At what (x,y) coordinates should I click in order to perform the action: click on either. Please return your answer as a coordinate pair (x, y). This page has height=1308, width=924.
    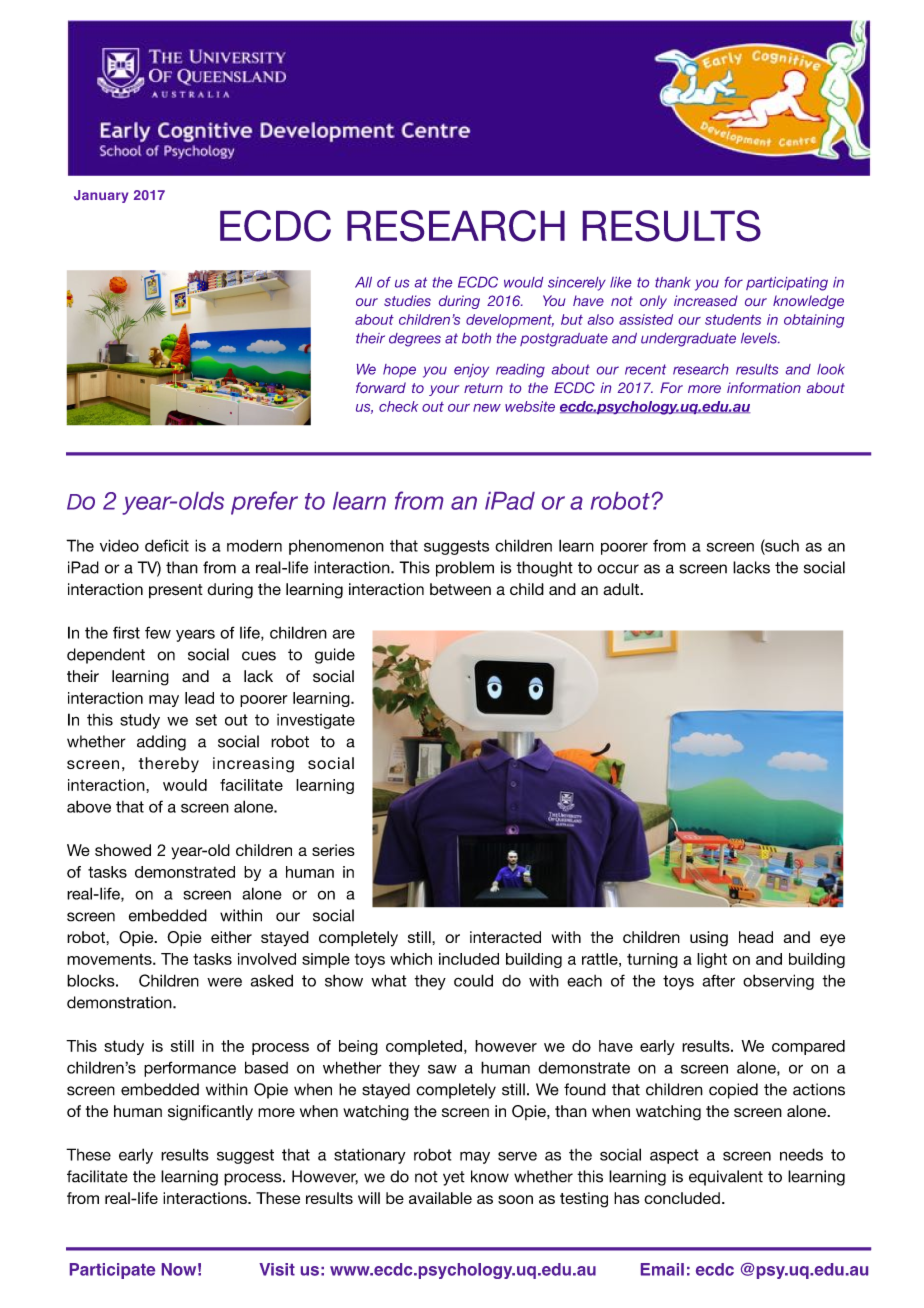
    Looking at the image, I should click on (231, 937).
